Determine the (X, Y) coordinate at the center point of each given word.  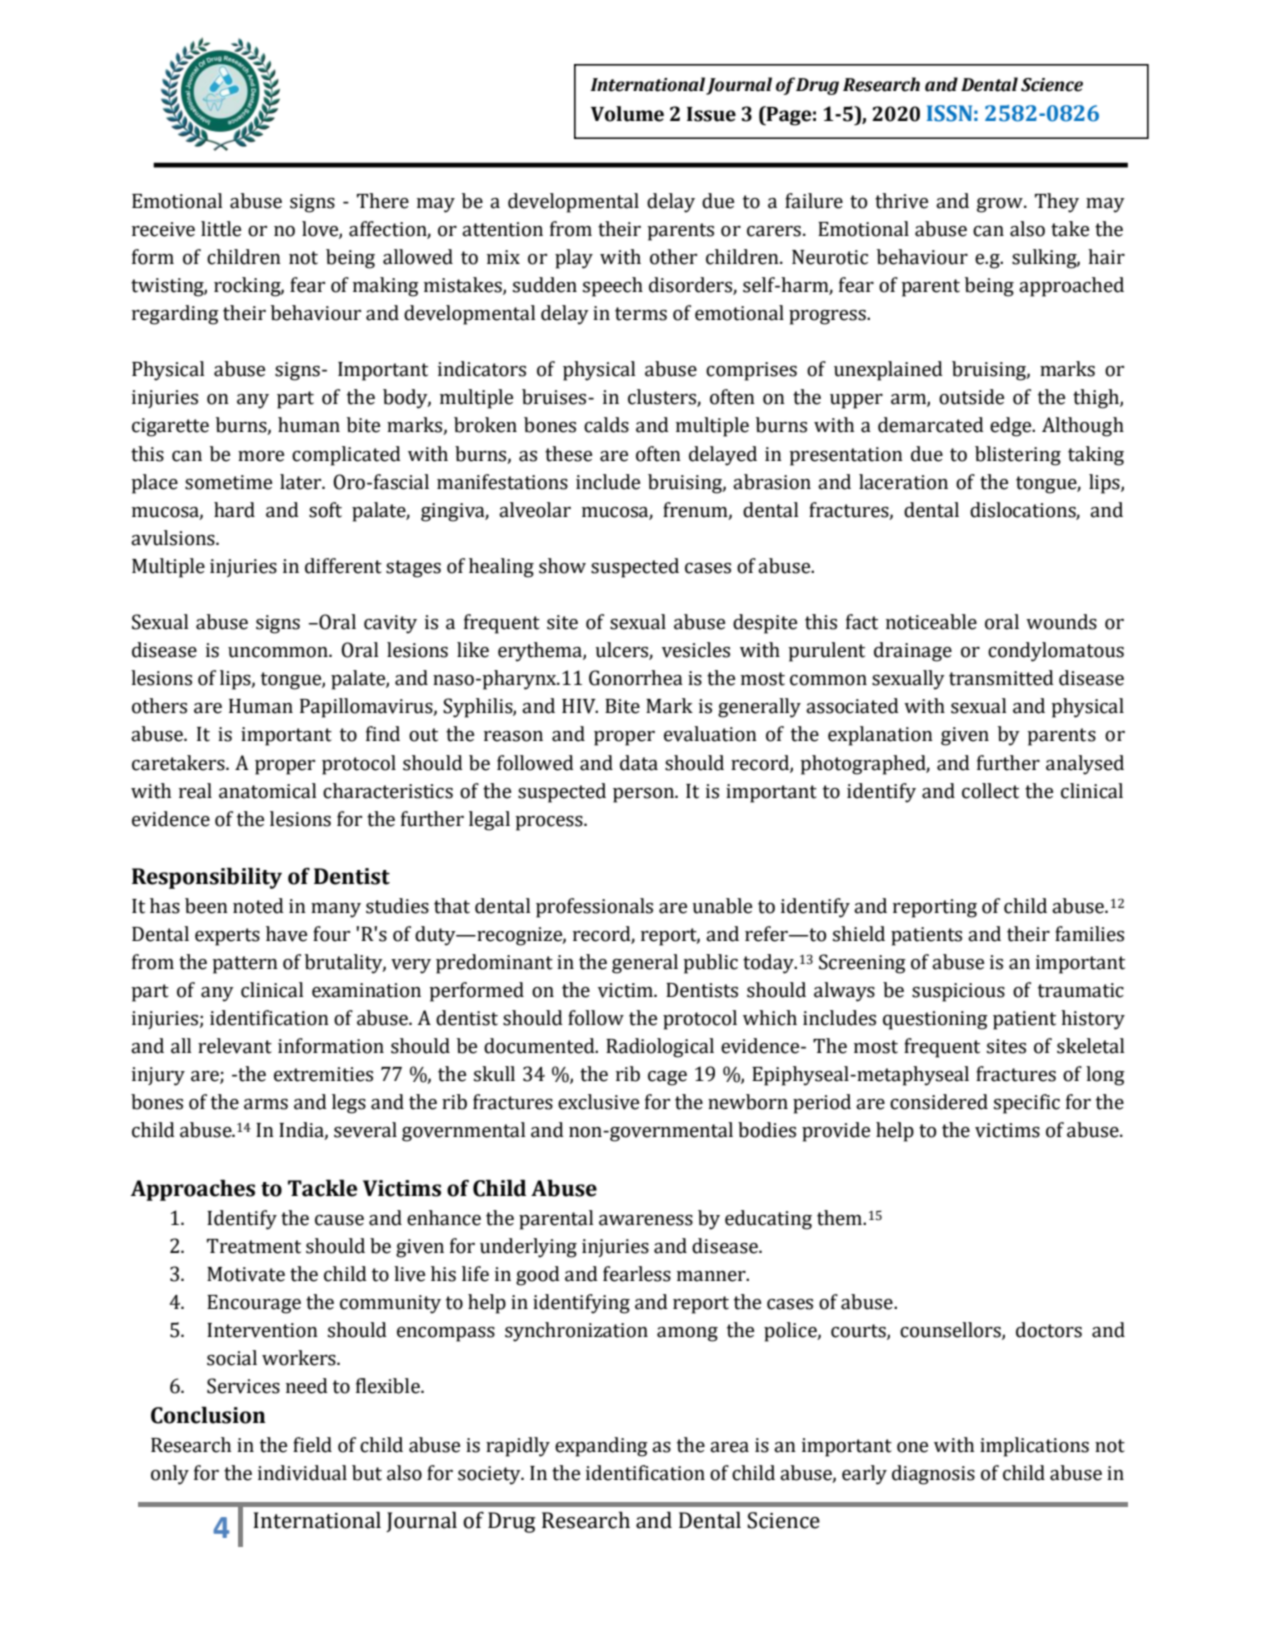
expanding (601, 1447)
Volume (627, 114)
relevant (235, 1046)
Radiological (660, 1048)
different (343, 566)
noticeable (931, 622)
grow (1001, 205)
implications (1034, 1447)
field (312, 1445)
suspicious (958, 992)
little (221, 229)
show (562, 566)
